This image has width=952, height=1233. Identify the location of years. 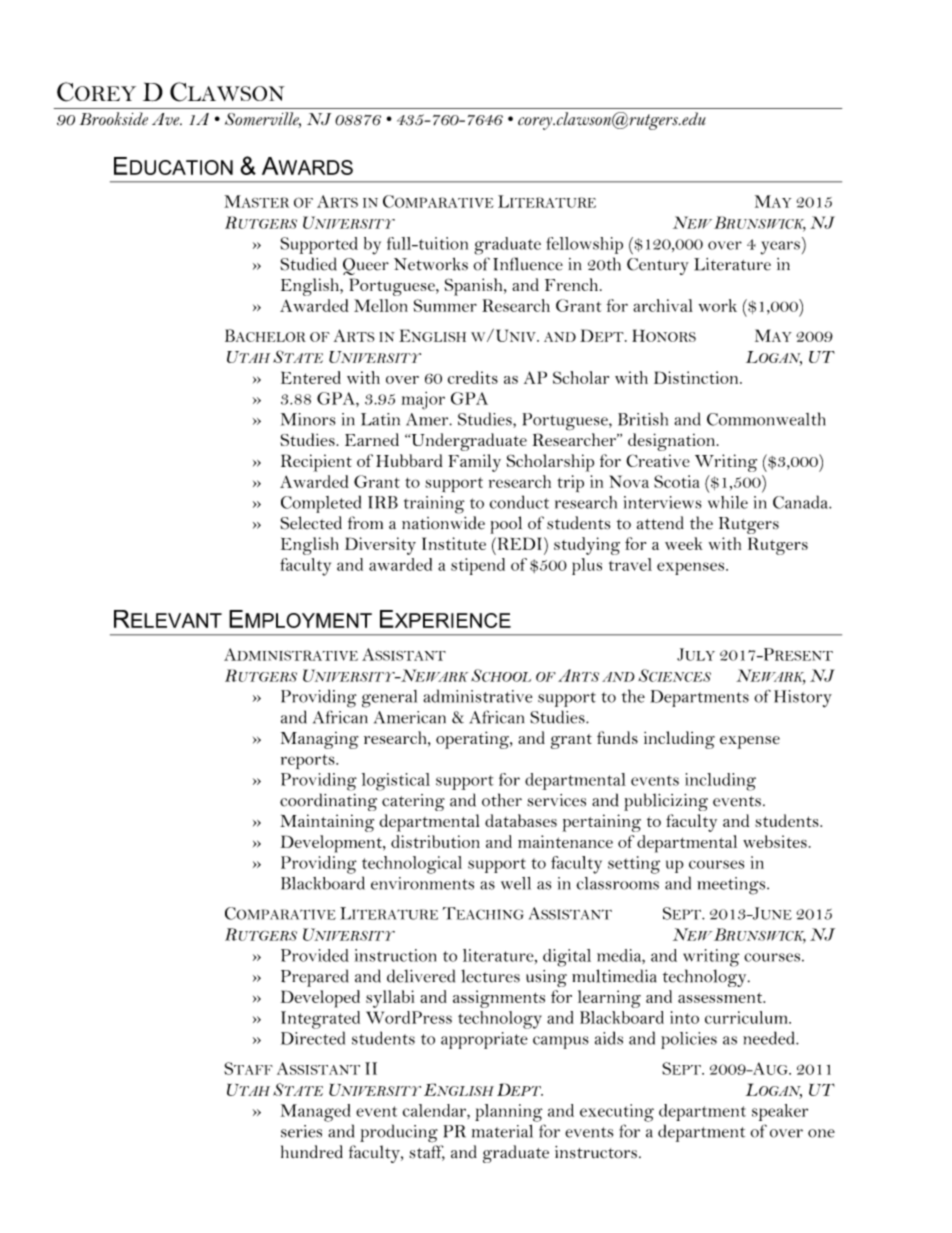
(780, 248).
